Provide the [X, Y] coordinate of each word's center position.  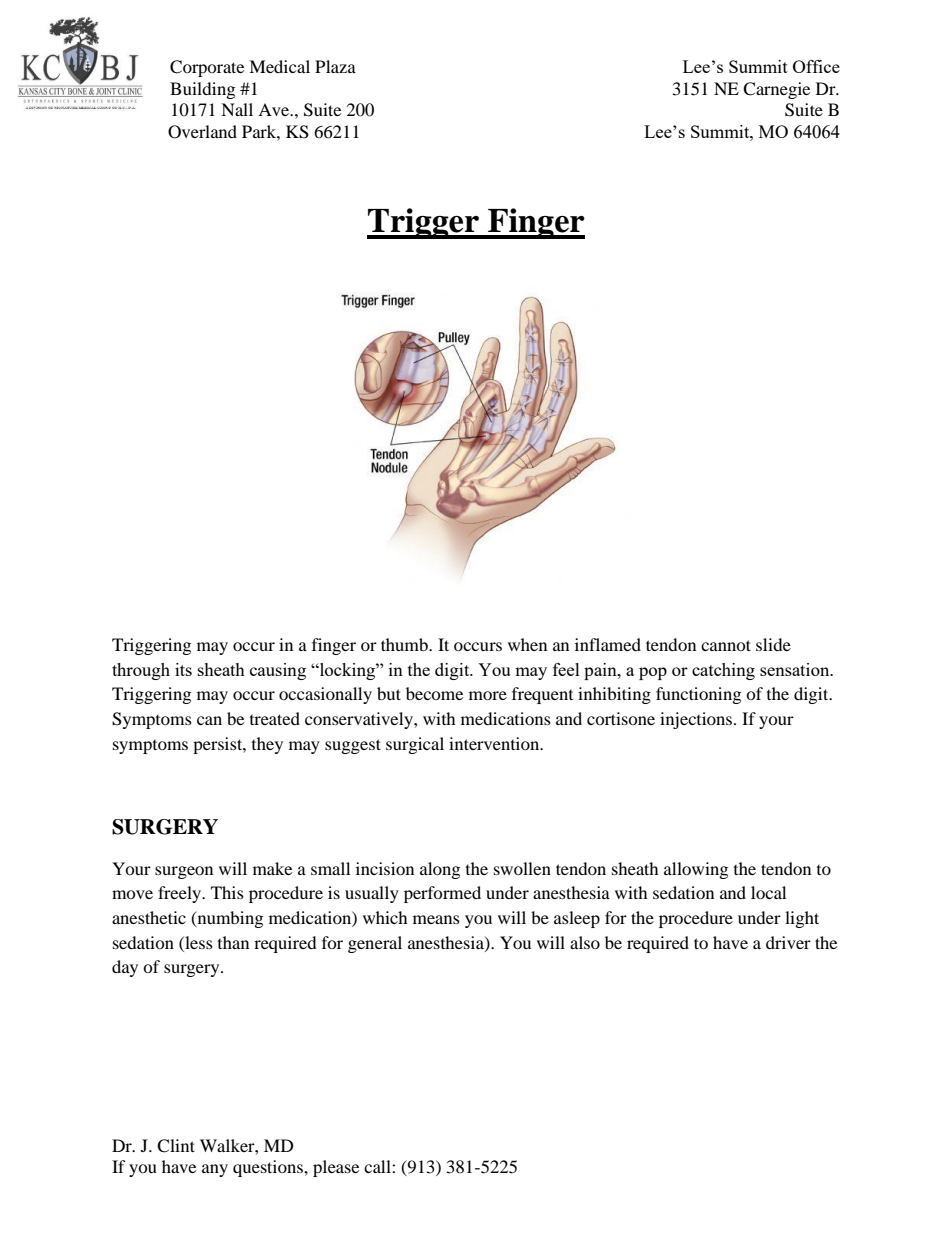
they [267, 745]
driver [788, 942]
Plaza [335, 66]
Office [816, 66]
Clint [176, 1146]
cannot [726, 645]
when [527, 644]
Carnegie [776, 90]
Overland [202, 132]
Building [202, 90]
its [183, 669]
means [436, 919]
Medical [279, 66]
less [198, 942]
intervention [495, 743]
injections [697, 720]
